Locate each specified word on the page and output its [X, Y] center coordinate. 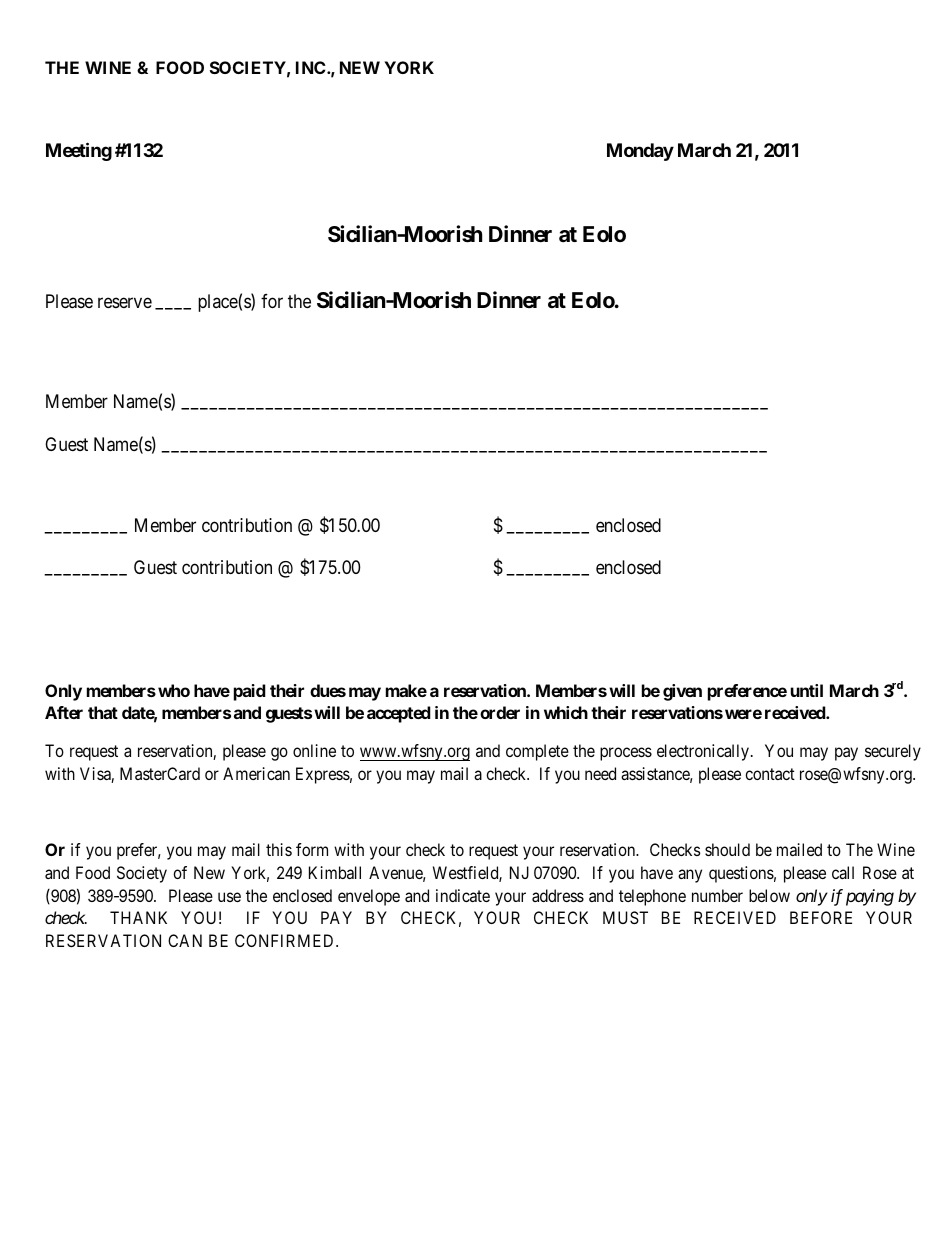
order [500, 712]
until [807, 690]
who [174, 690]
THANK [138, 917]
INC [312, 67]
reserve [125, 302]
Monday [640, 152]
